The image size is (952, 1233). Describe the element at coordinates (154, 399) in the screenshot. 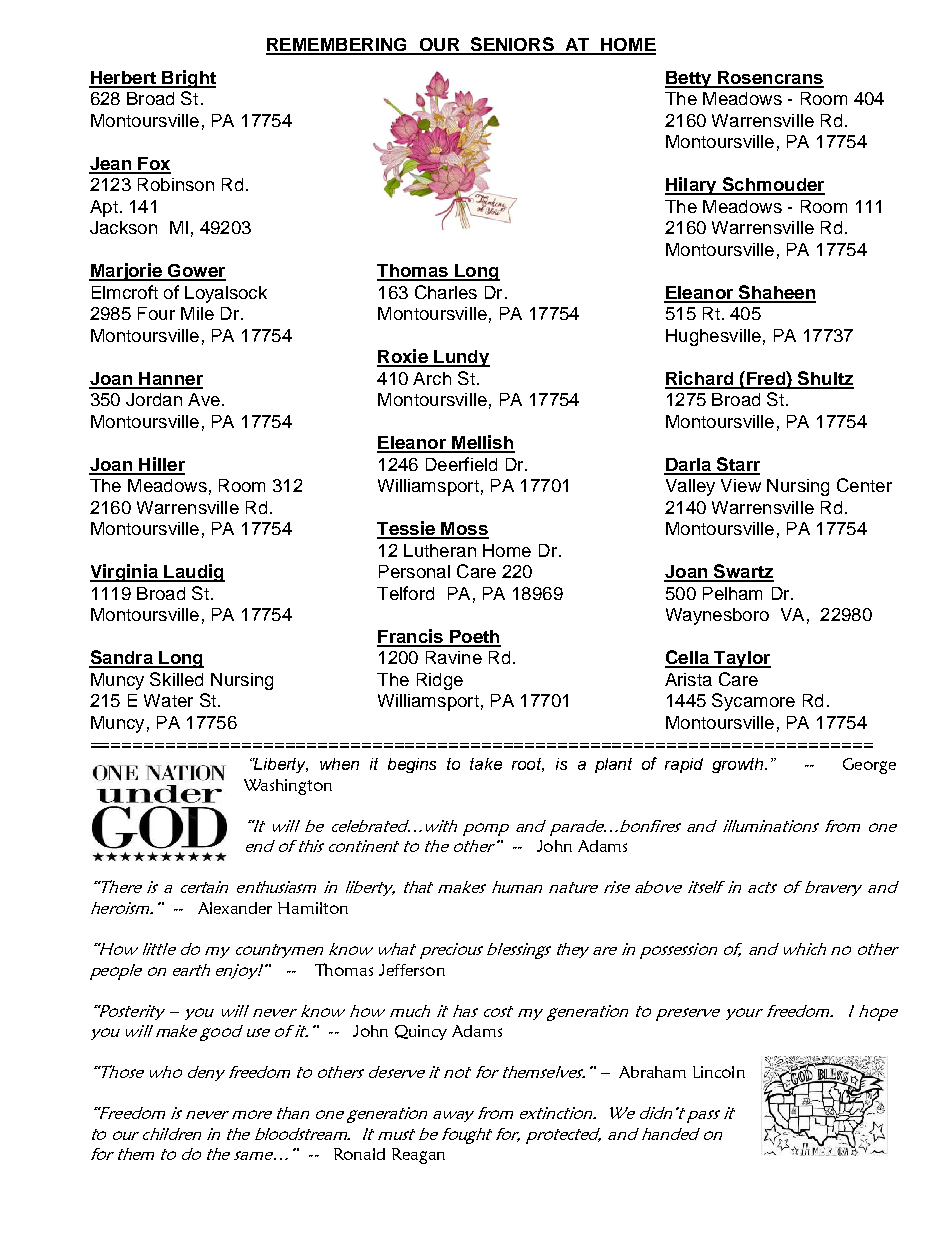

I see `Jordan` at that location.
